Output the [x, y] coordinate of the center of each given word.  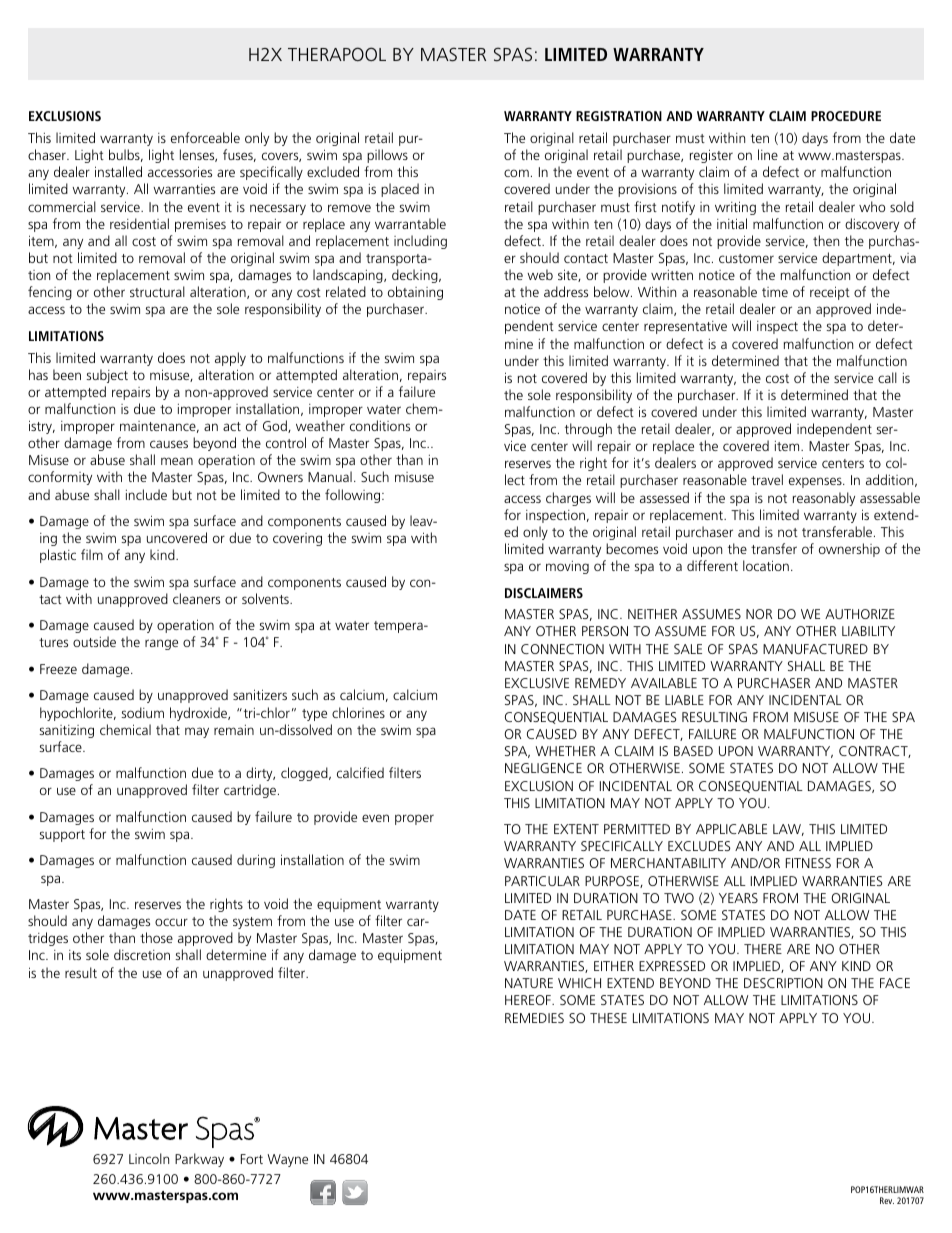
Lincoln [149, 1158]
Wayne [287, 1160]
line [768, 154]
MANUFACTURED [815, 649]
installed [118, 171]
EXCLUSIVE [537, 683]
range [161, 644]
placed [400, 190]
